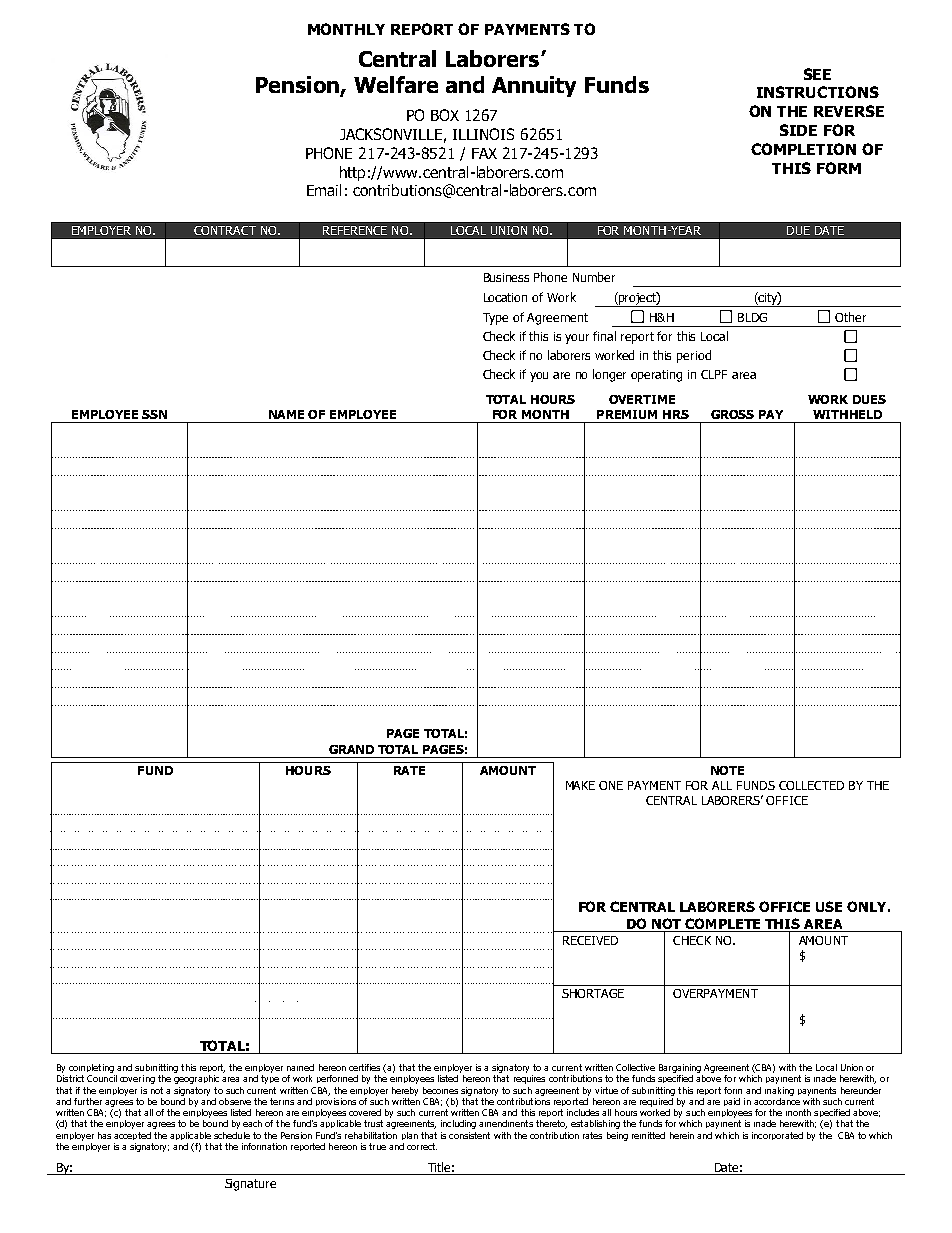  I want to click on Email, so click(324, 190).
